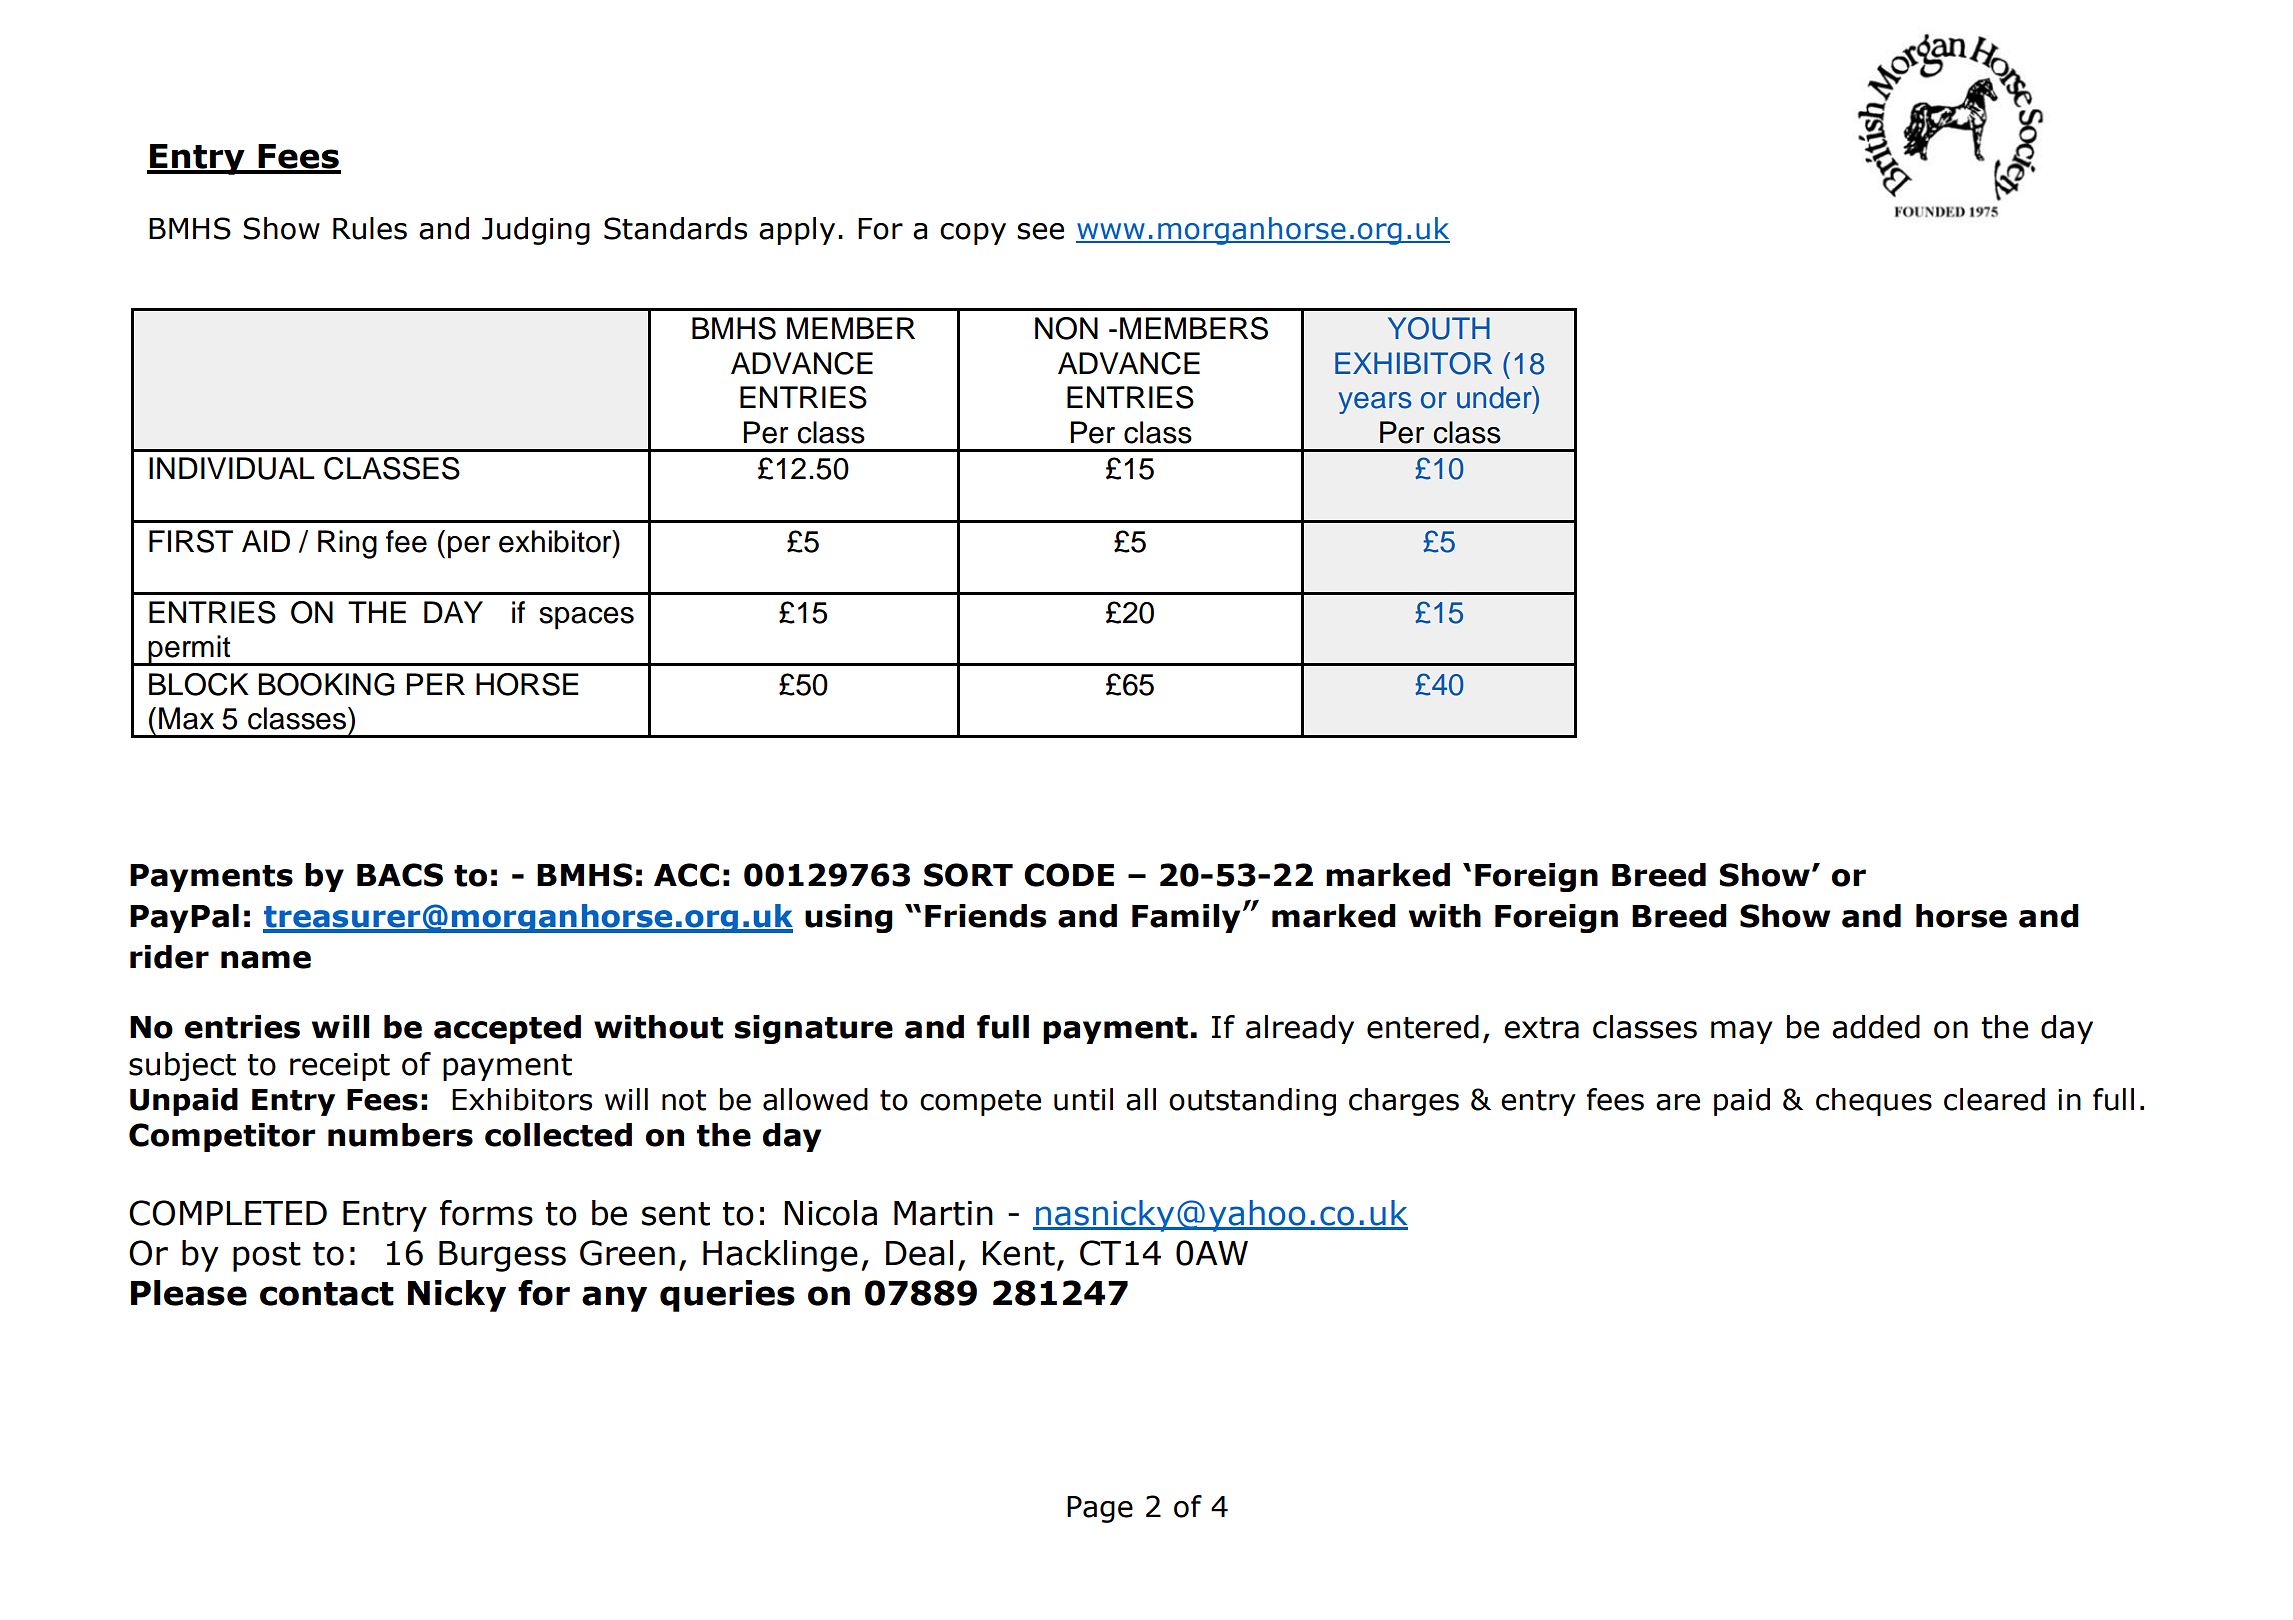 The image size is (2293, 1620). What do you see at coordinates (1040, 231) in the screenshot?
I see `see` at bounding box center [1040, 231].
